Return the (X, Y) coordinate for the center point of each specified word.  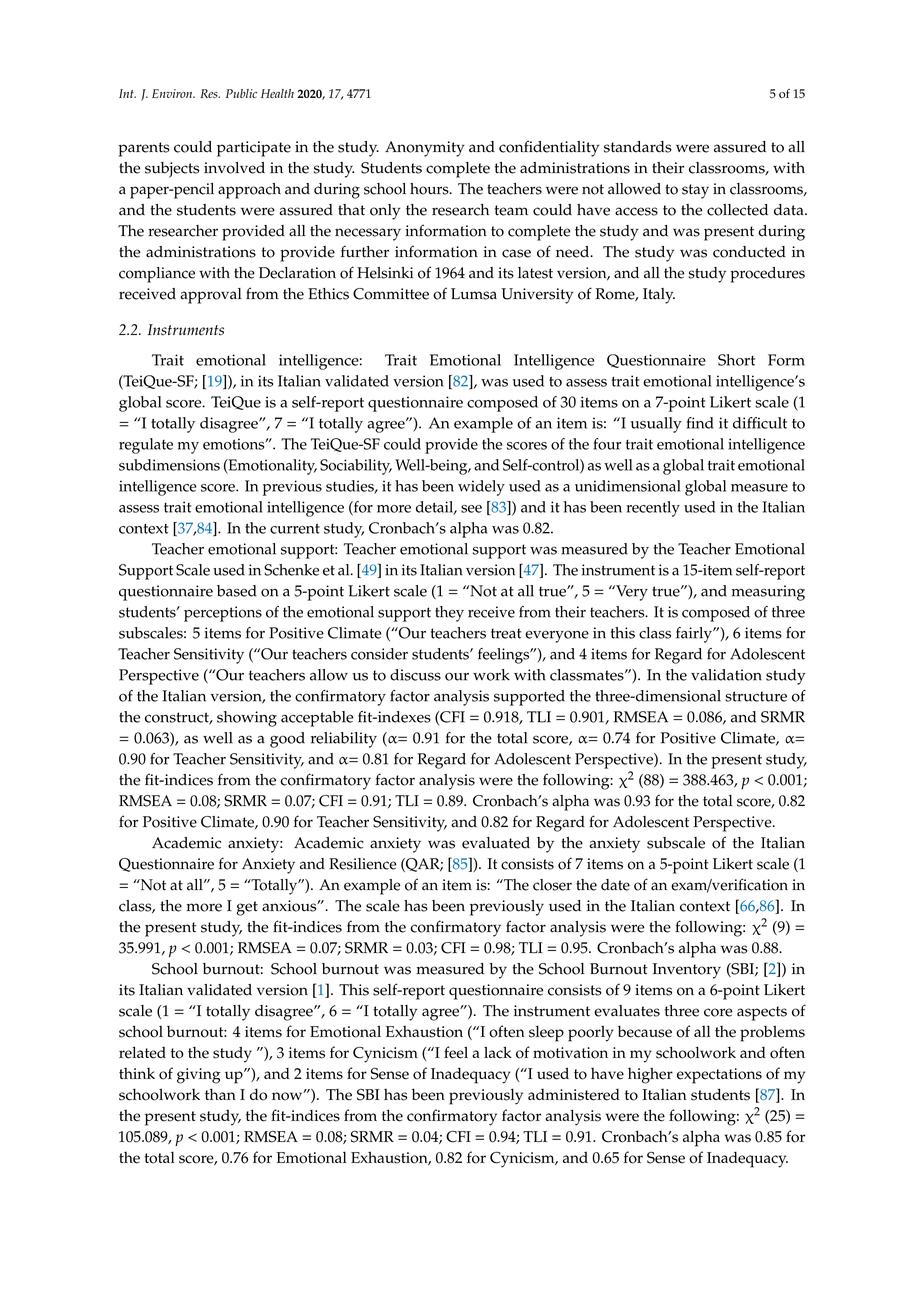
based (237, 591)
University (537, 296)
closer (552, 885)
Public (241, 93)
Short (736, 360)
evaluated (496, 843)
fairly (695, 635)
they (449, 614)
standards (638, 147)
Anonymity (425, 149)
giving (199, 1076)
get (247, 908)
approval (211, 296)
